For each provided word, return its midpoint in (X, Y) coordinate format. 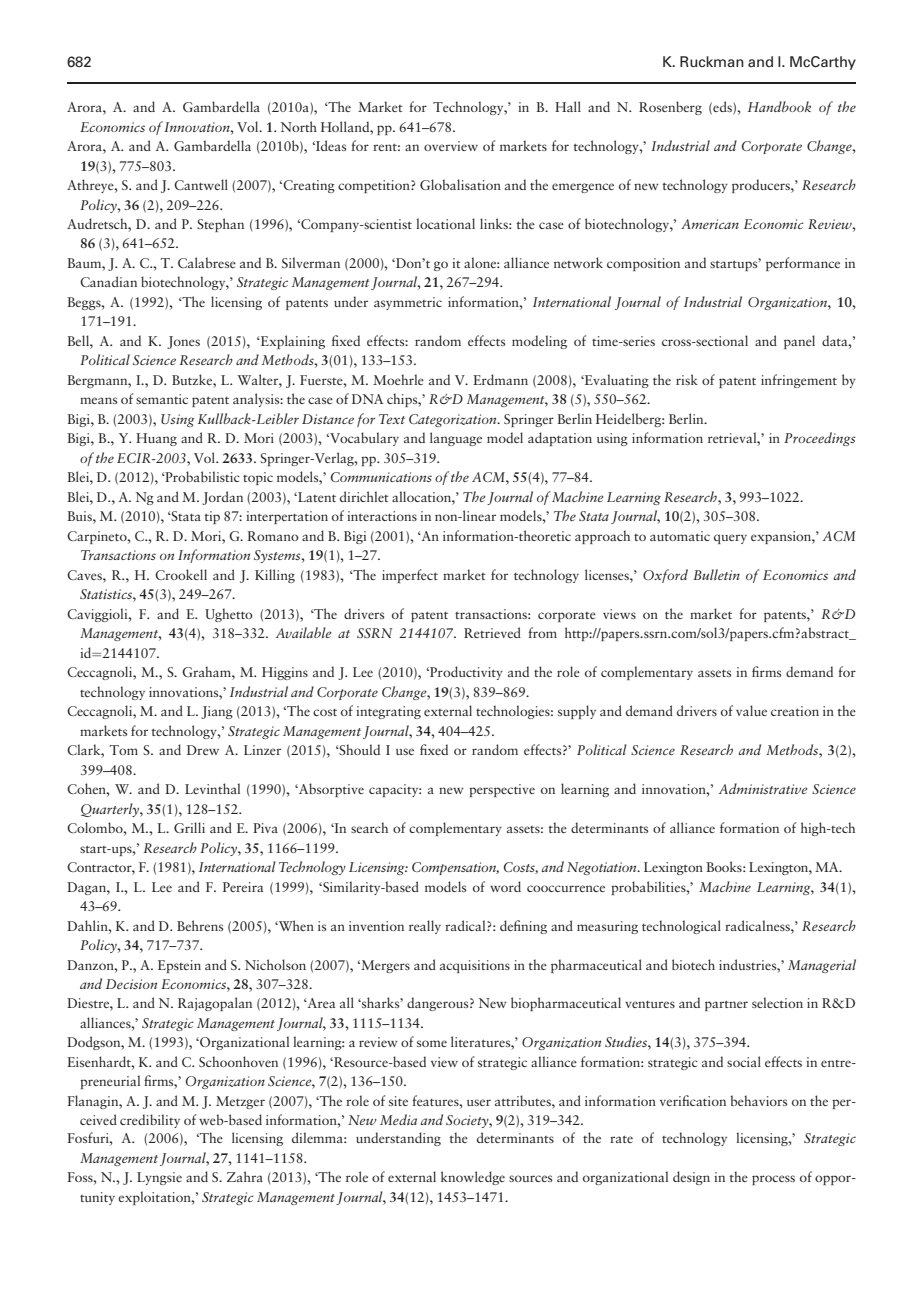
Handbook (779, 106)
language (456, 439)
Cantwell (201, 184)
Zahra (245, 1176)
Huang (156, 439)
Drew (203, 750)
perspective (502, 790)
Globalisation (460, 184)
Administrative (763, 788)
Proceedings (820, 439)
